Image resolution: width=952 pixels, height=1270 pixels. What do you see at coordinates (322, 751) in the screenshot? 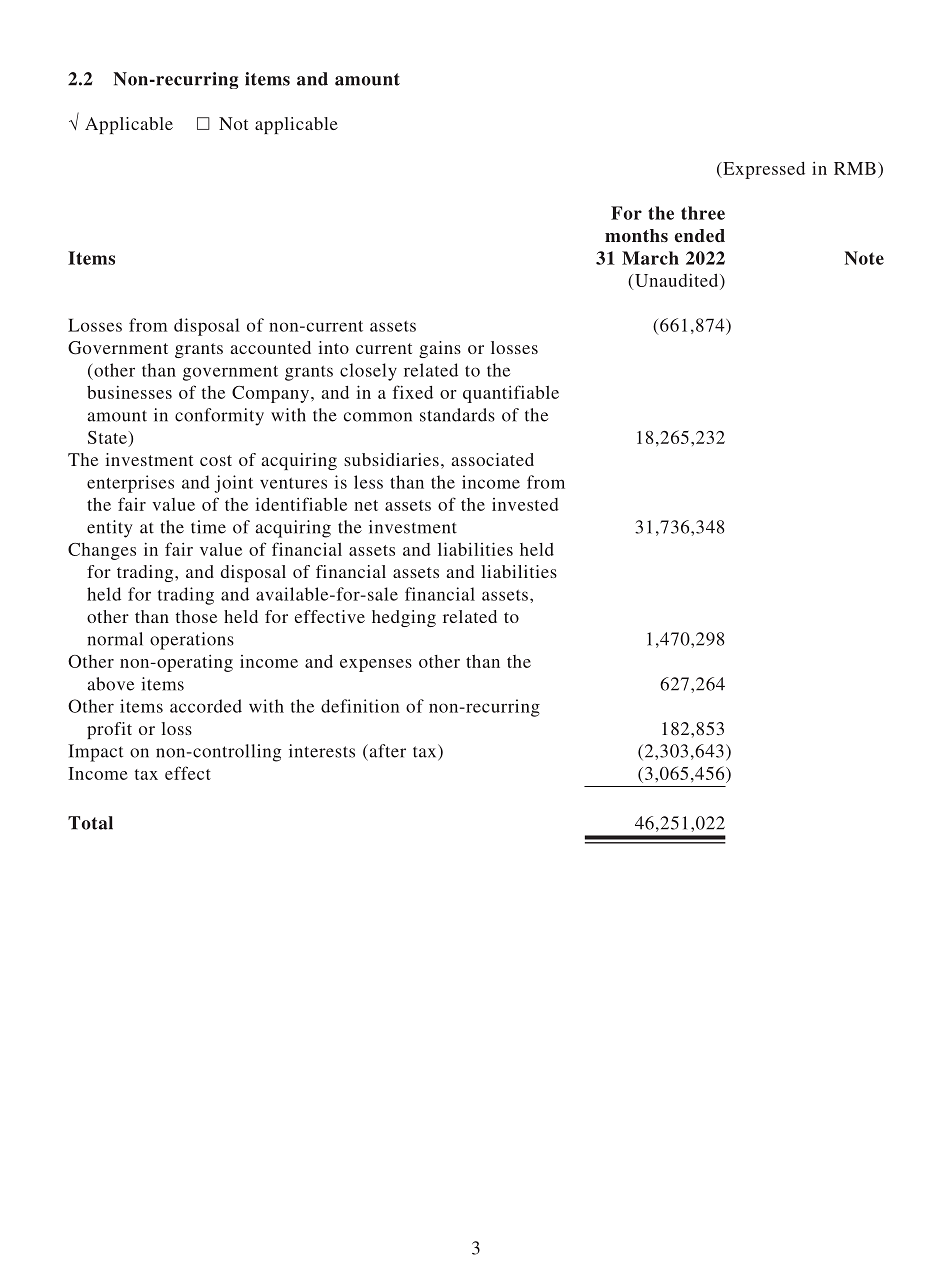
I see `interests` at bounding box center [322, 751].
